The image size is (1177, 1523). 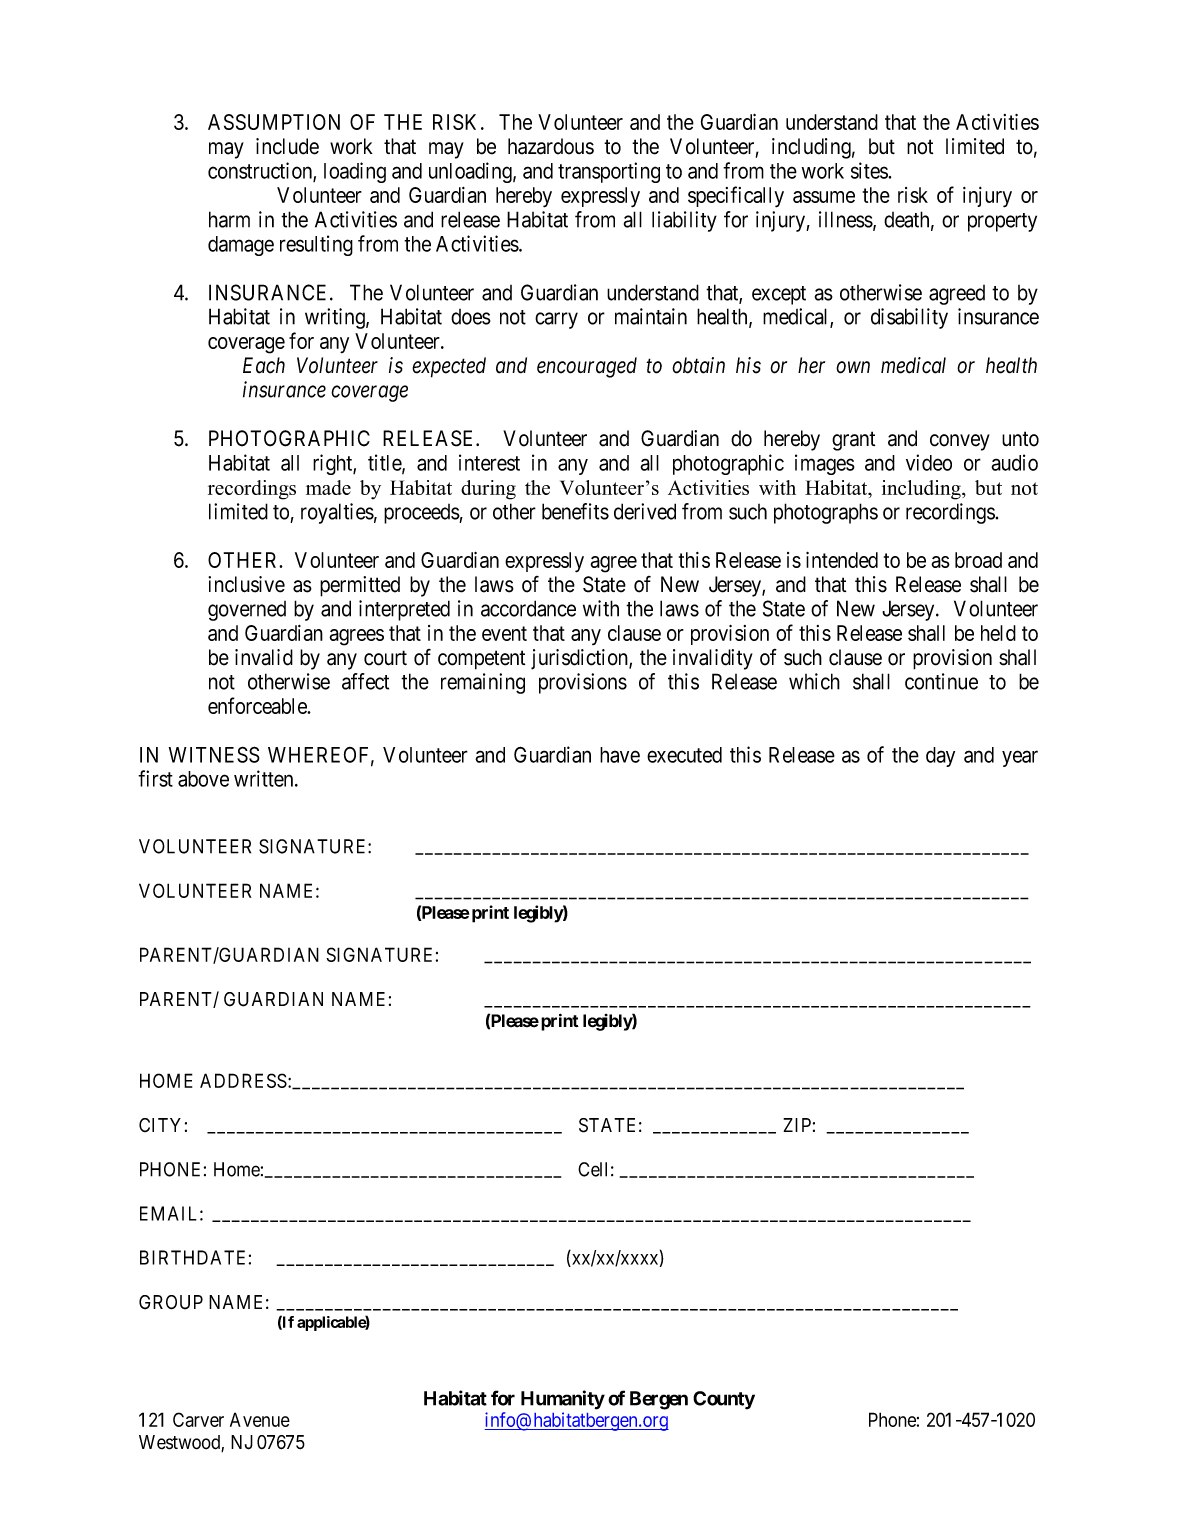 I want to click on have, so click(x=620, y=755).
